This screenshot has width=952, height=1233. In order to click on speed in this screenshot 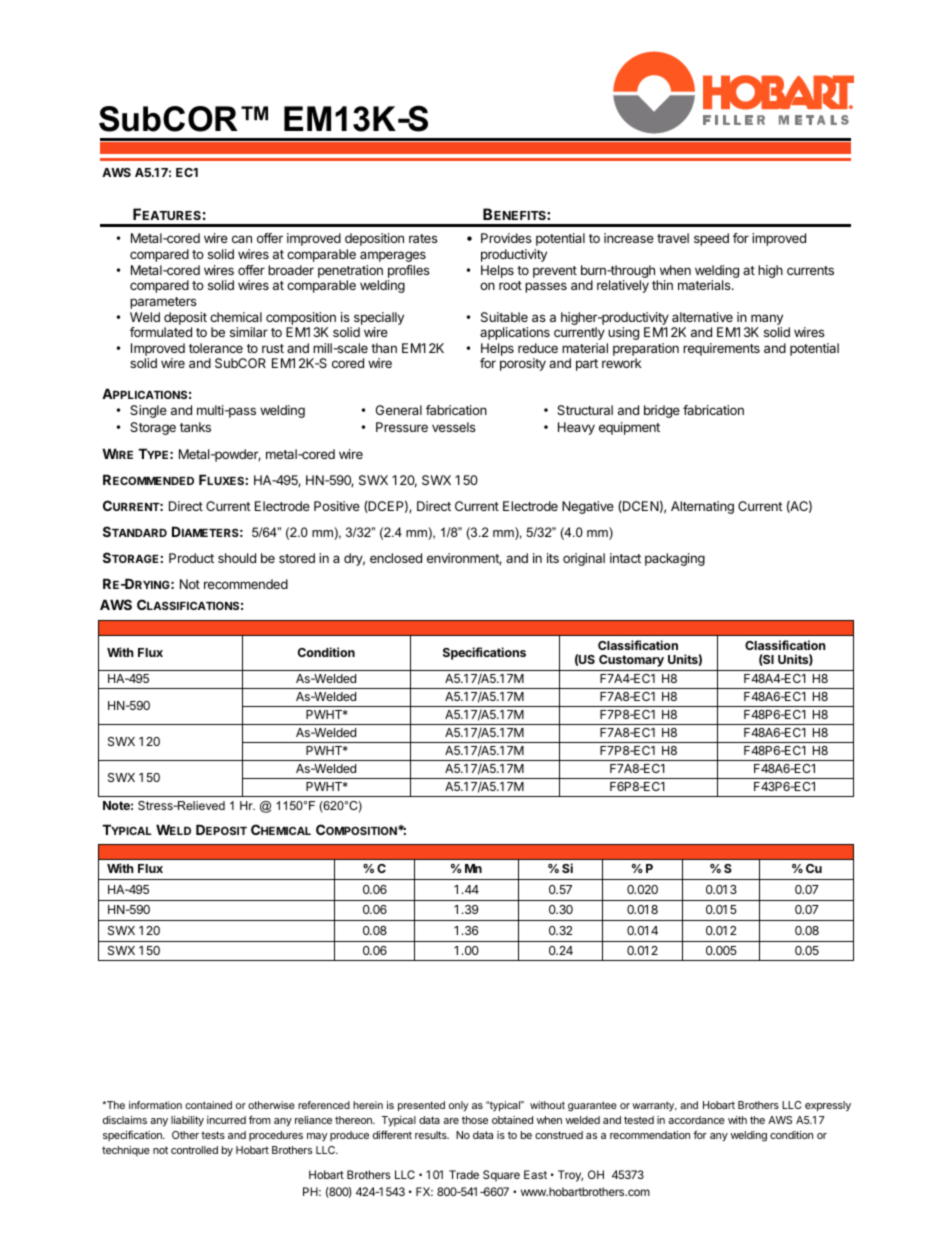, I will do `click(711, 239)`.
